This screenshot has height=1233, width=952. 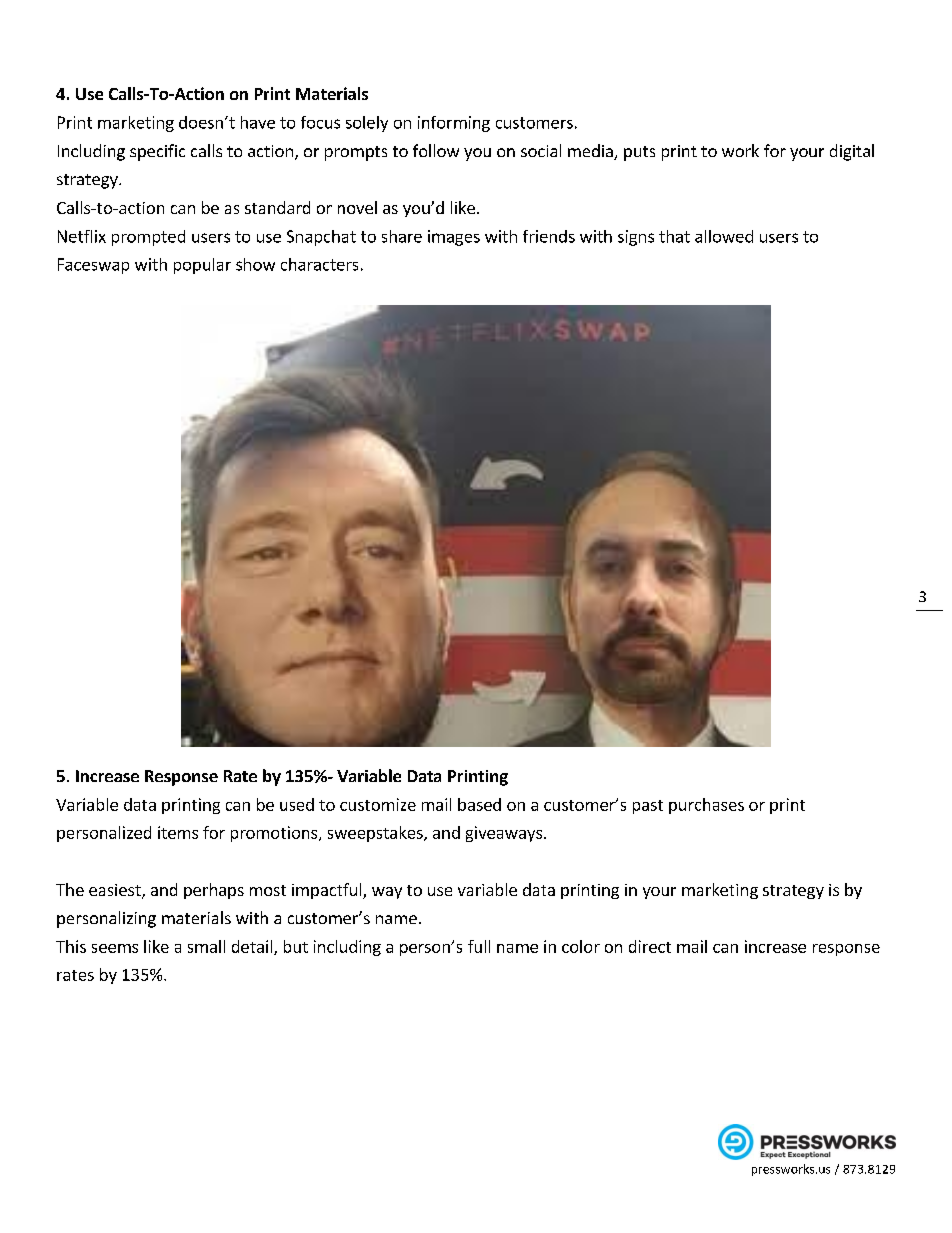 I want to click on characters, so click(x=319, y=264).
